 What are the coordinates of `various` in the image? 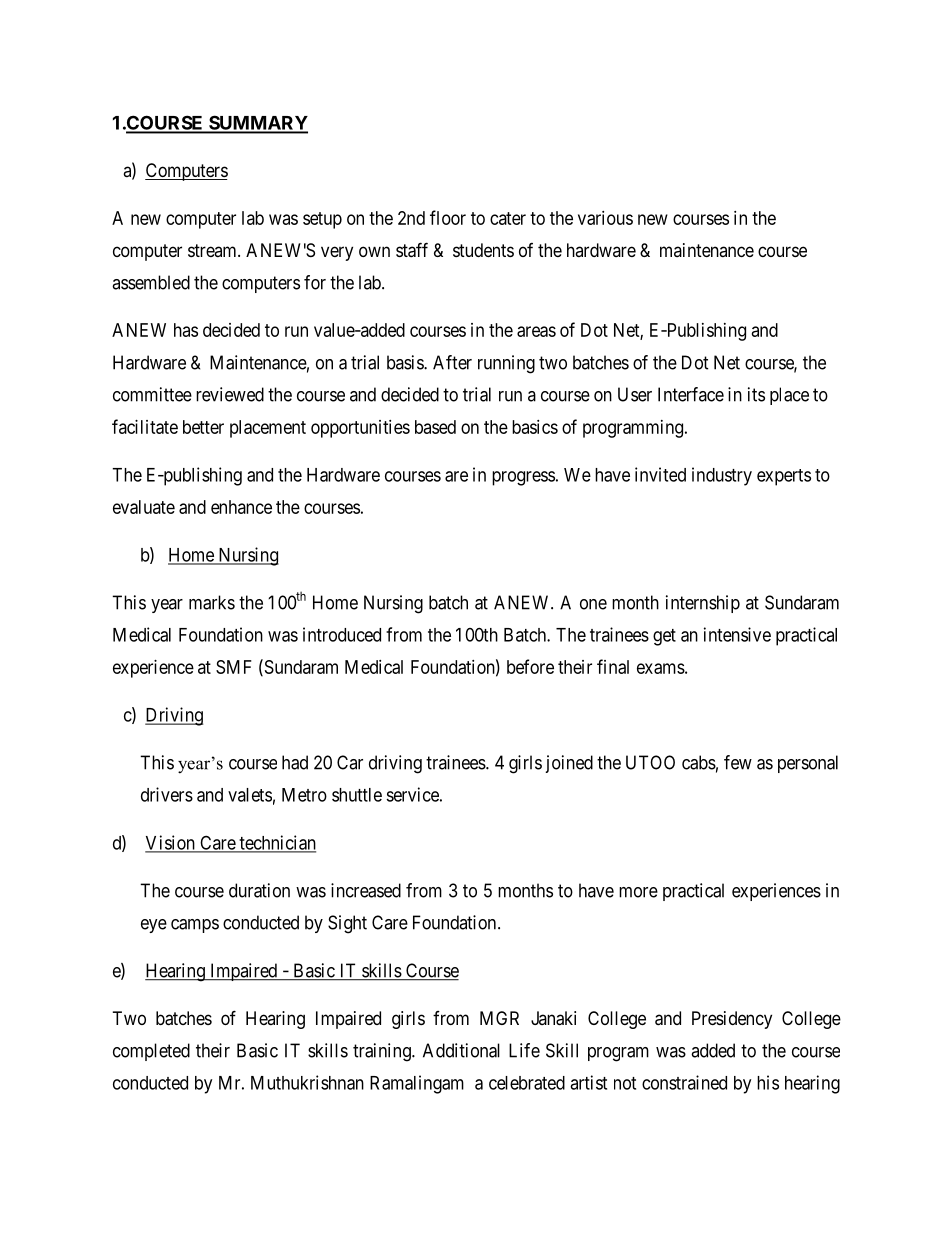 It's located at (605, 218).
